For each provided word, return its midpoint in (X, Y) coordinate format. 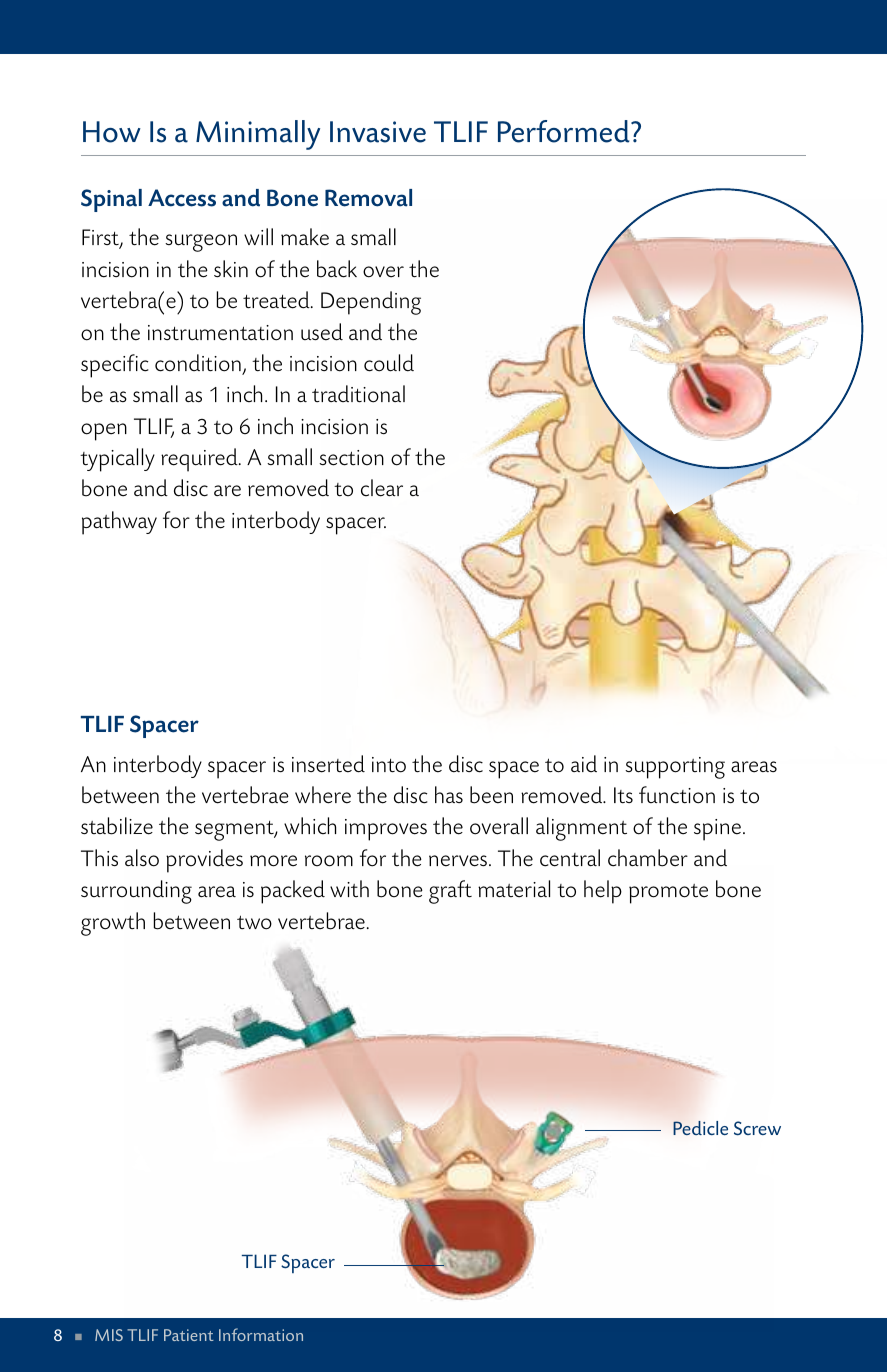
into (389, 765)
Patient (189, 1335)
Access (182, 198)
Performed (565, 131)
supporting (675, 768)
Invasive (378, 132)
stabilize (117, 826)
